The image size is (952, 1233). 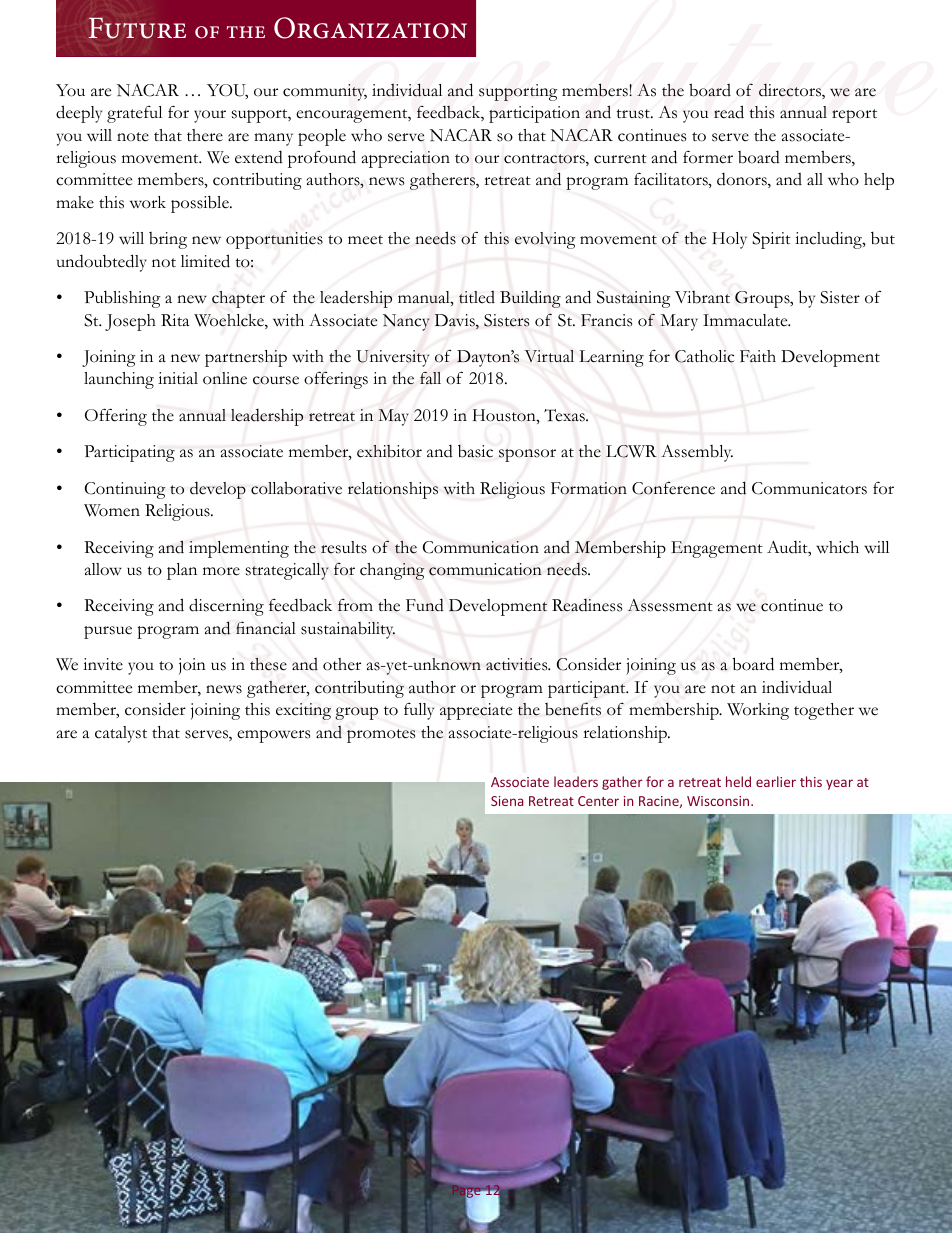 What do you see at coordinates (392, 571) in the document?
I see `changing` at bounding box center [392, 571].
